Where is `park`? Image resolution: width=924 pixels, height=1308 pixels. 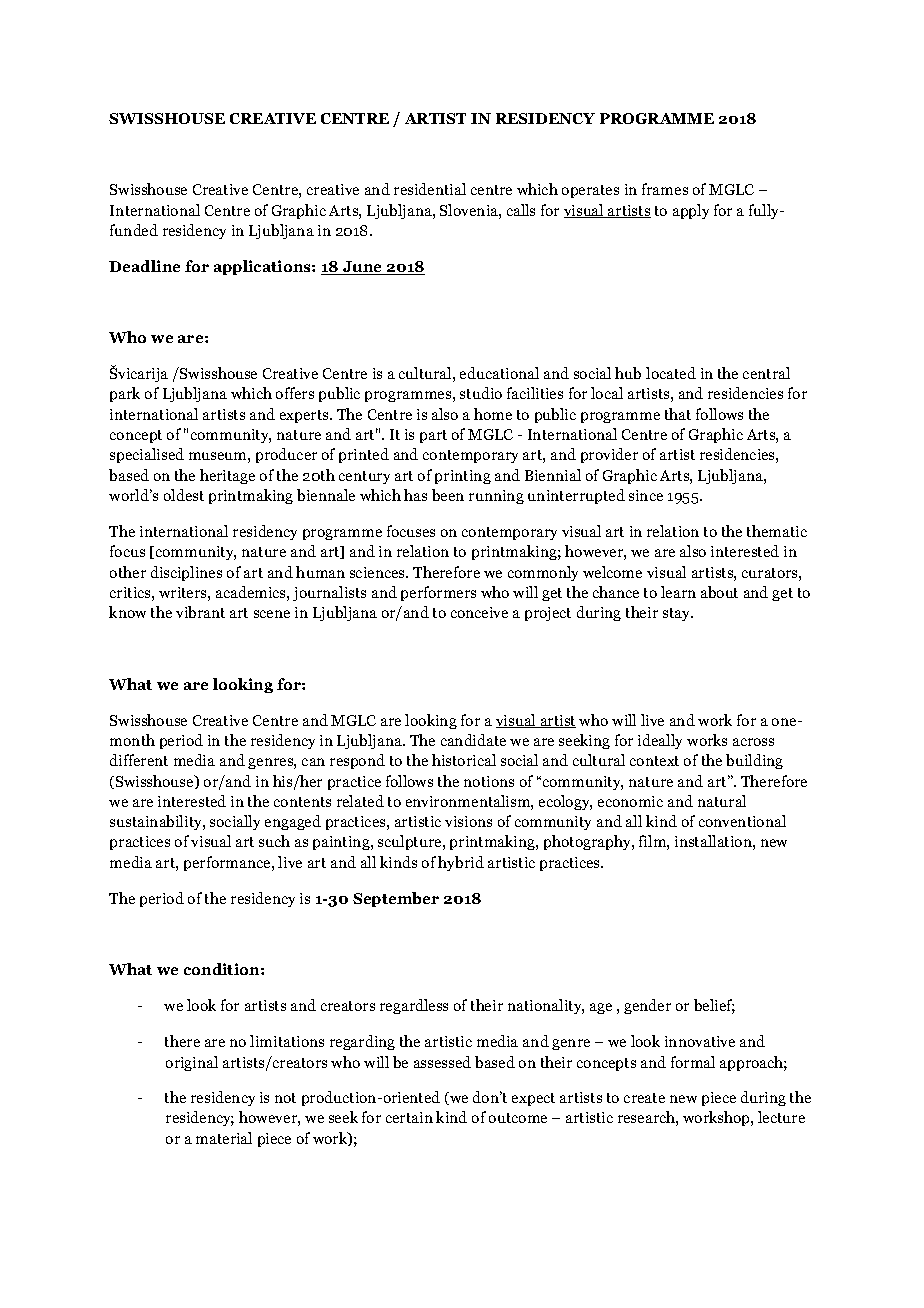
park is located at coordinates (125, 394).
